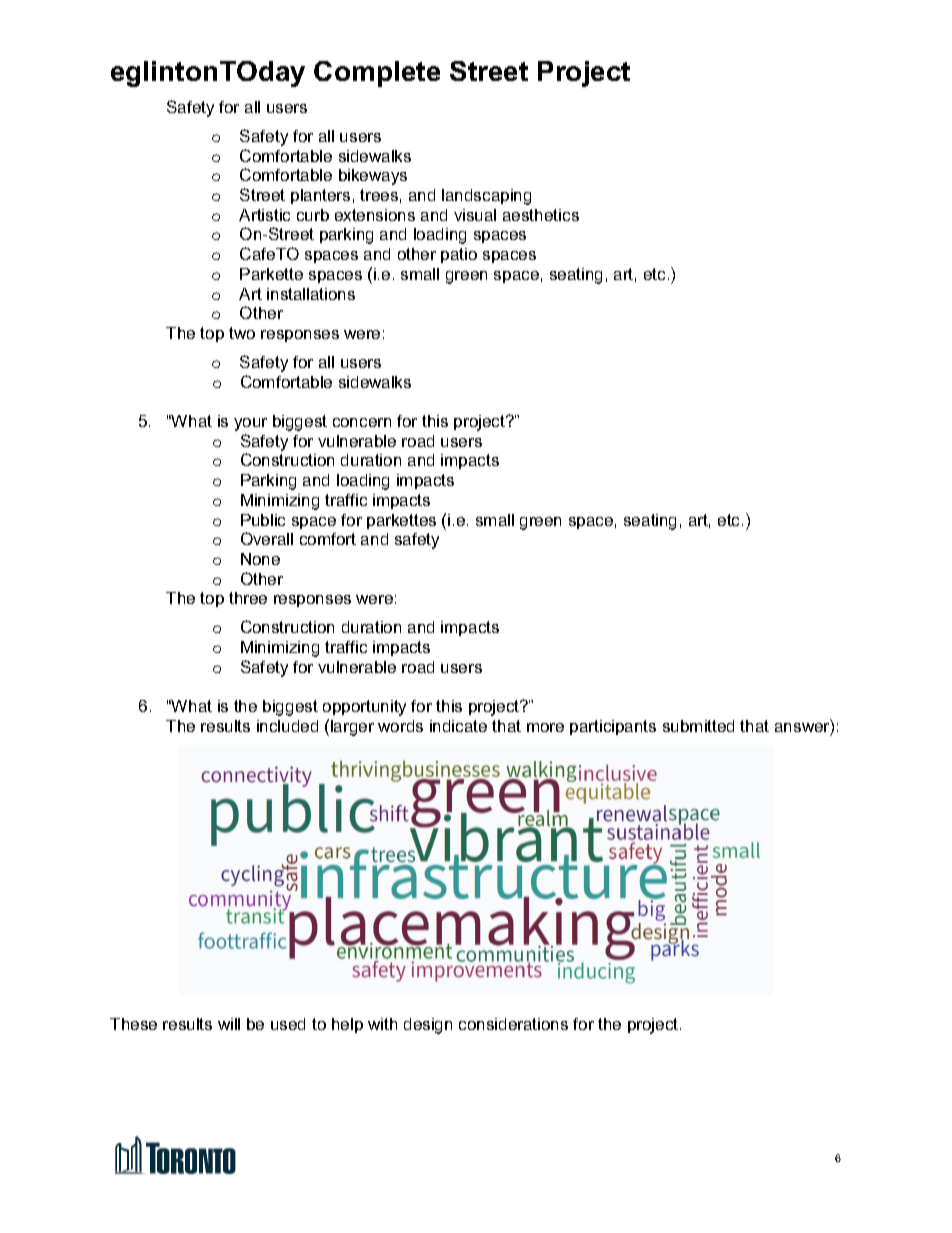  I want to click on considerations, so click(513, 1024).
